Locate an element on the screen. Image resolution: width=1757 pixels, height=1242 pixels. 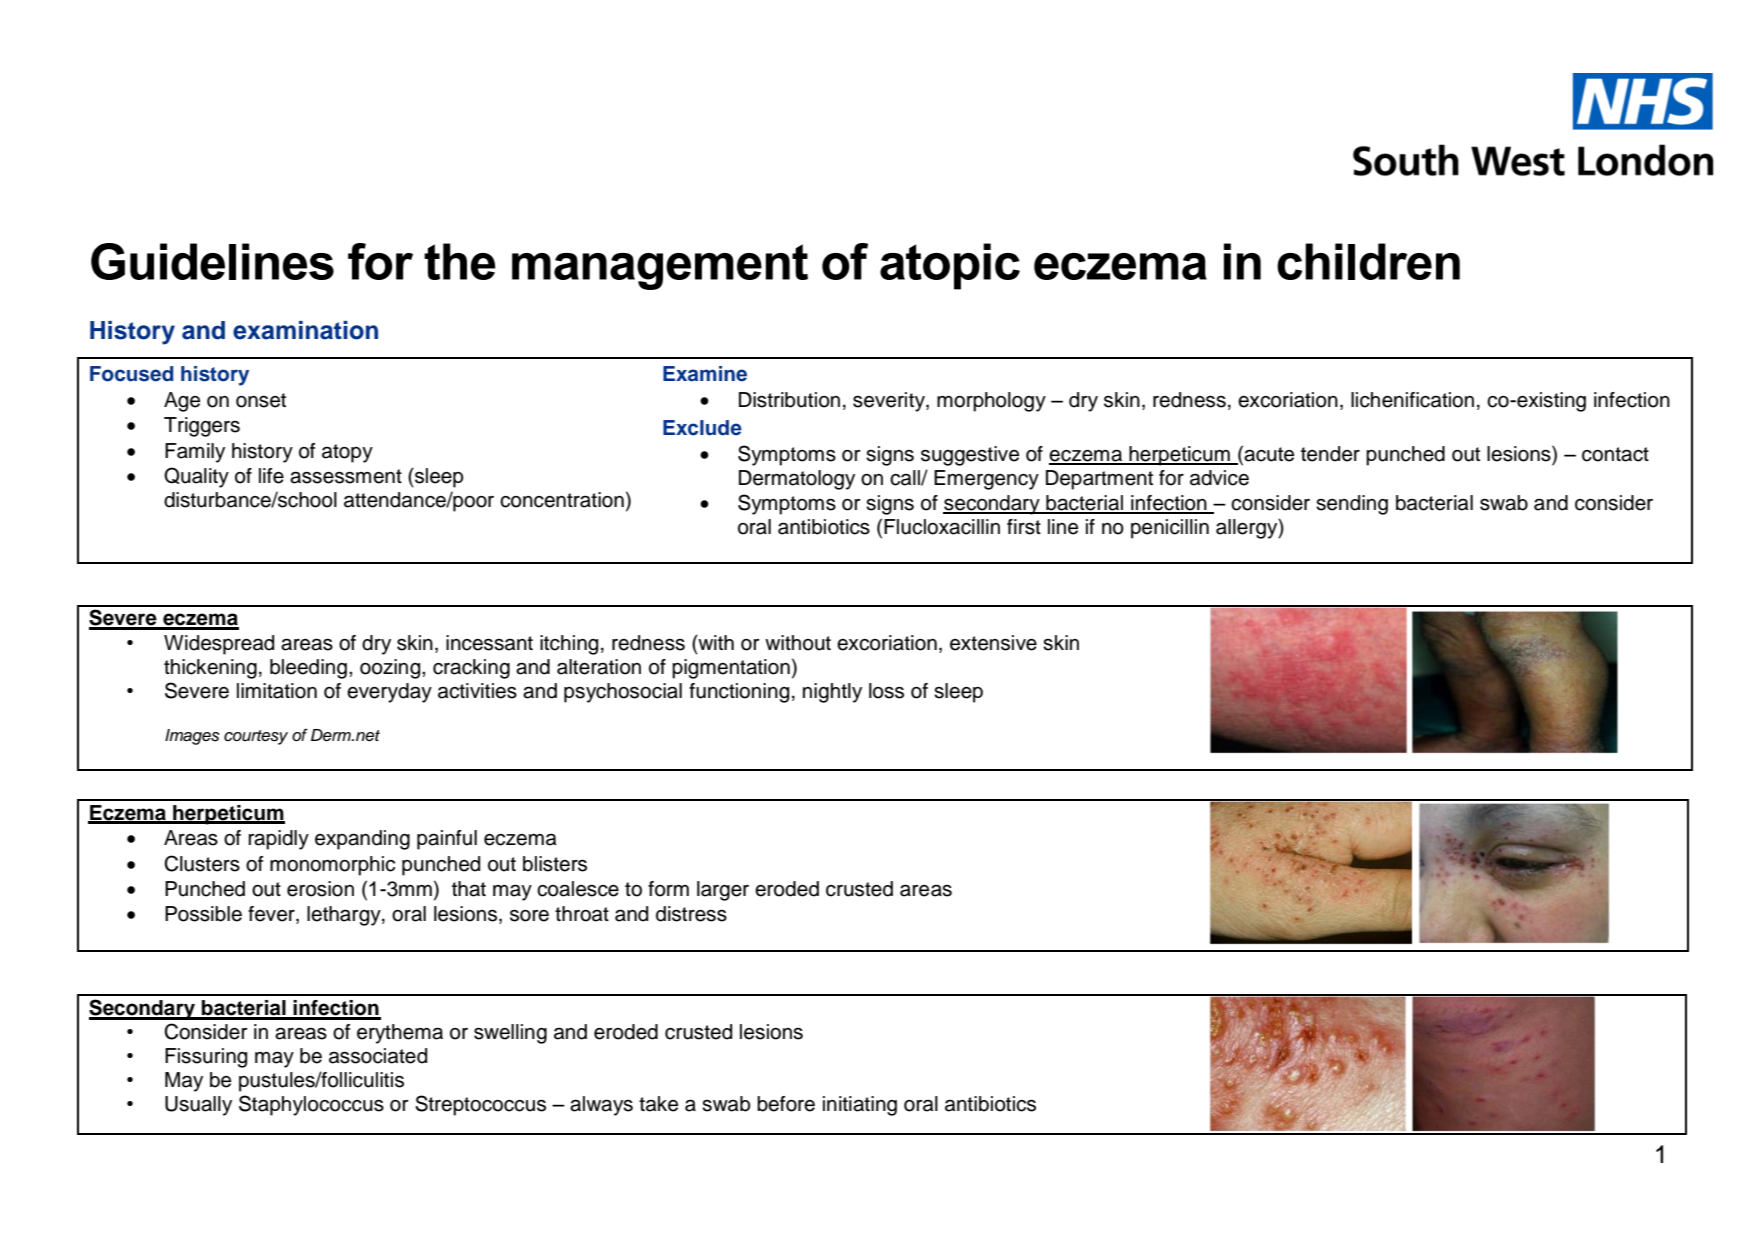
limitation is located at coordinates (277, 691).
